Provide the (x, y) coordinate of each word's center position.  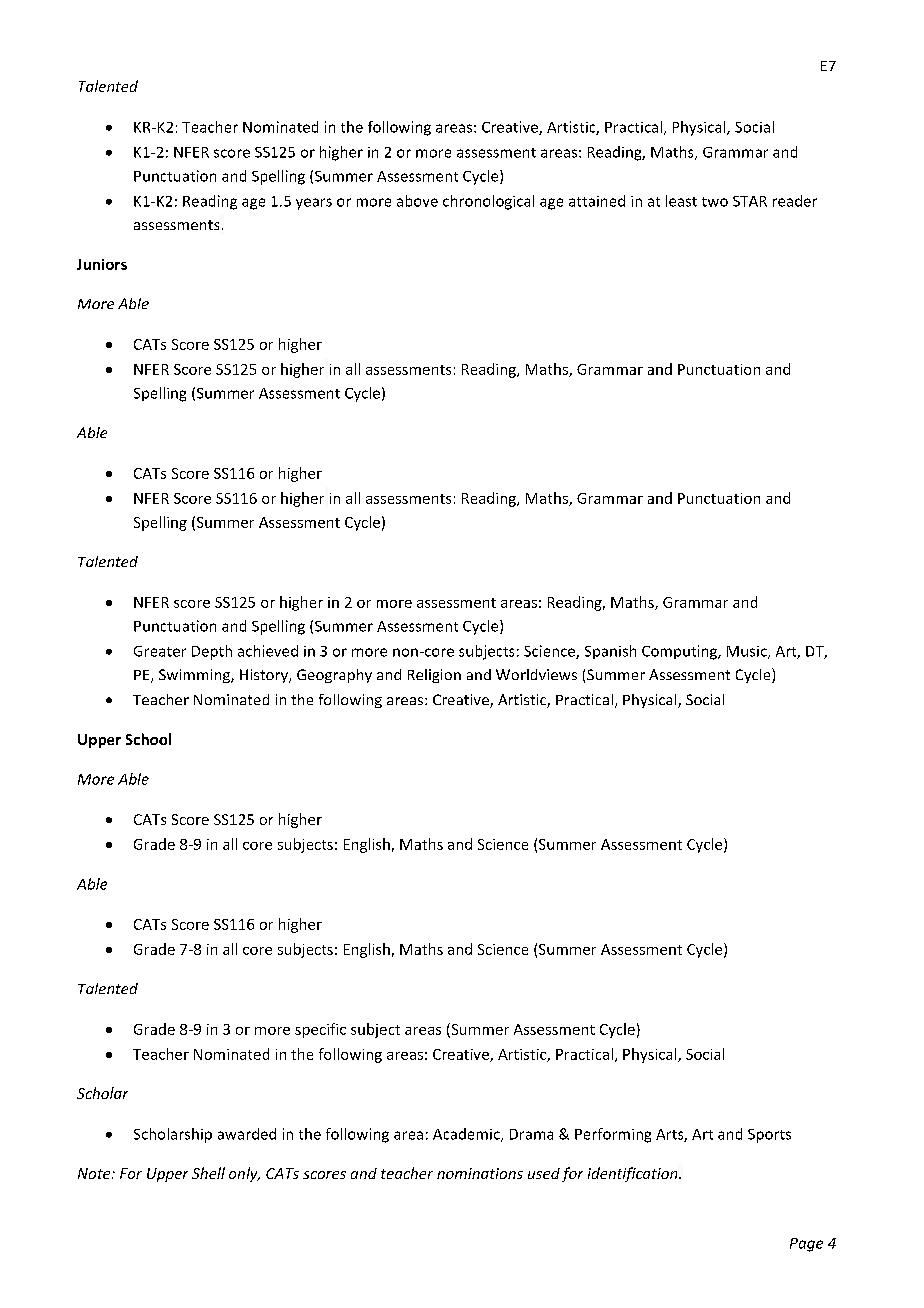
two (715, 202)
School (148, 739)
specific (320, 1030)
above (417, 201)
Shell (208, 1173)
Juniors (102, 264)
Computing (680, 652)
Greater (160, 651)
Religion (434, 676)
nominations (480, 1173)
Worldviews (536, 674)
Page (806, 1245)
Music (748, 652)
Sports (769, 1136)
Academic (467, 1135)
